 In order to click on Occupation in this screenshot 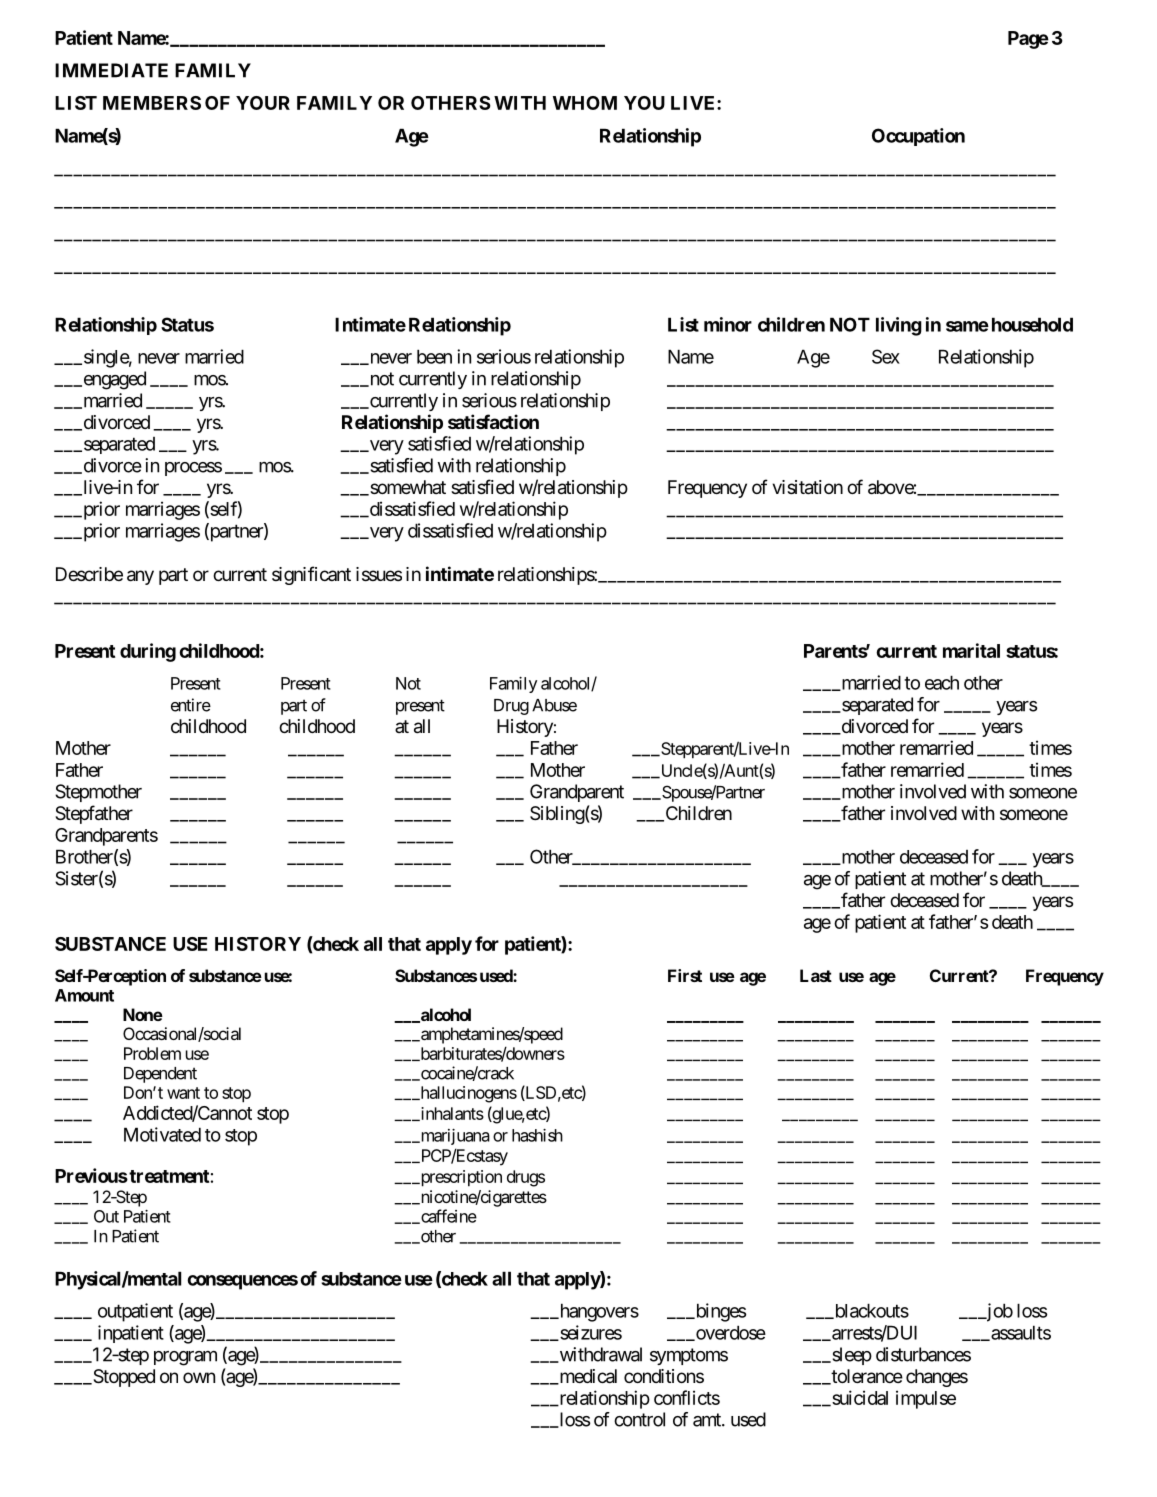, I will do `click(918, 137)`.
